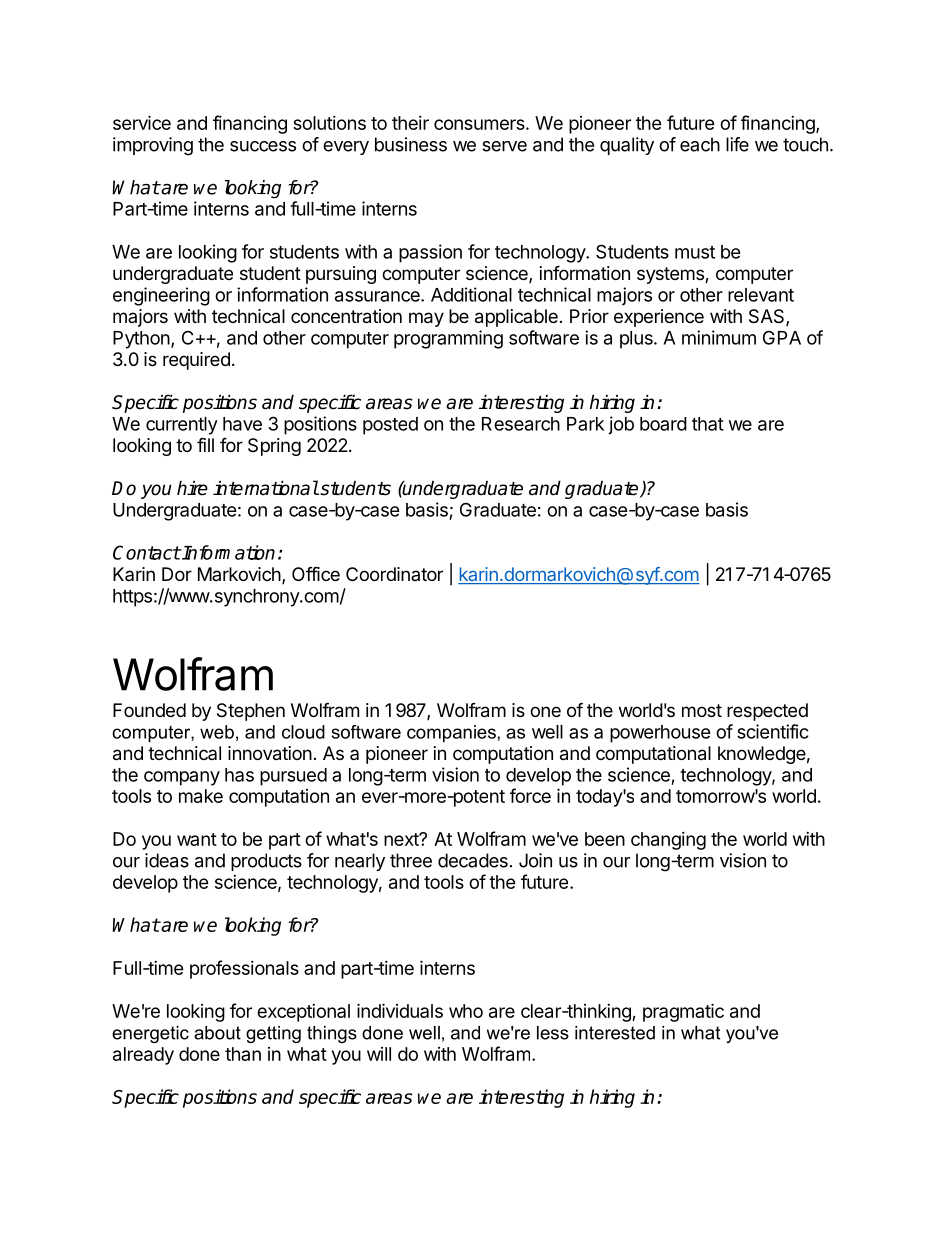  Describe the element at coordinates (504, 146) in the screenshot. I see `serve` at that location.
